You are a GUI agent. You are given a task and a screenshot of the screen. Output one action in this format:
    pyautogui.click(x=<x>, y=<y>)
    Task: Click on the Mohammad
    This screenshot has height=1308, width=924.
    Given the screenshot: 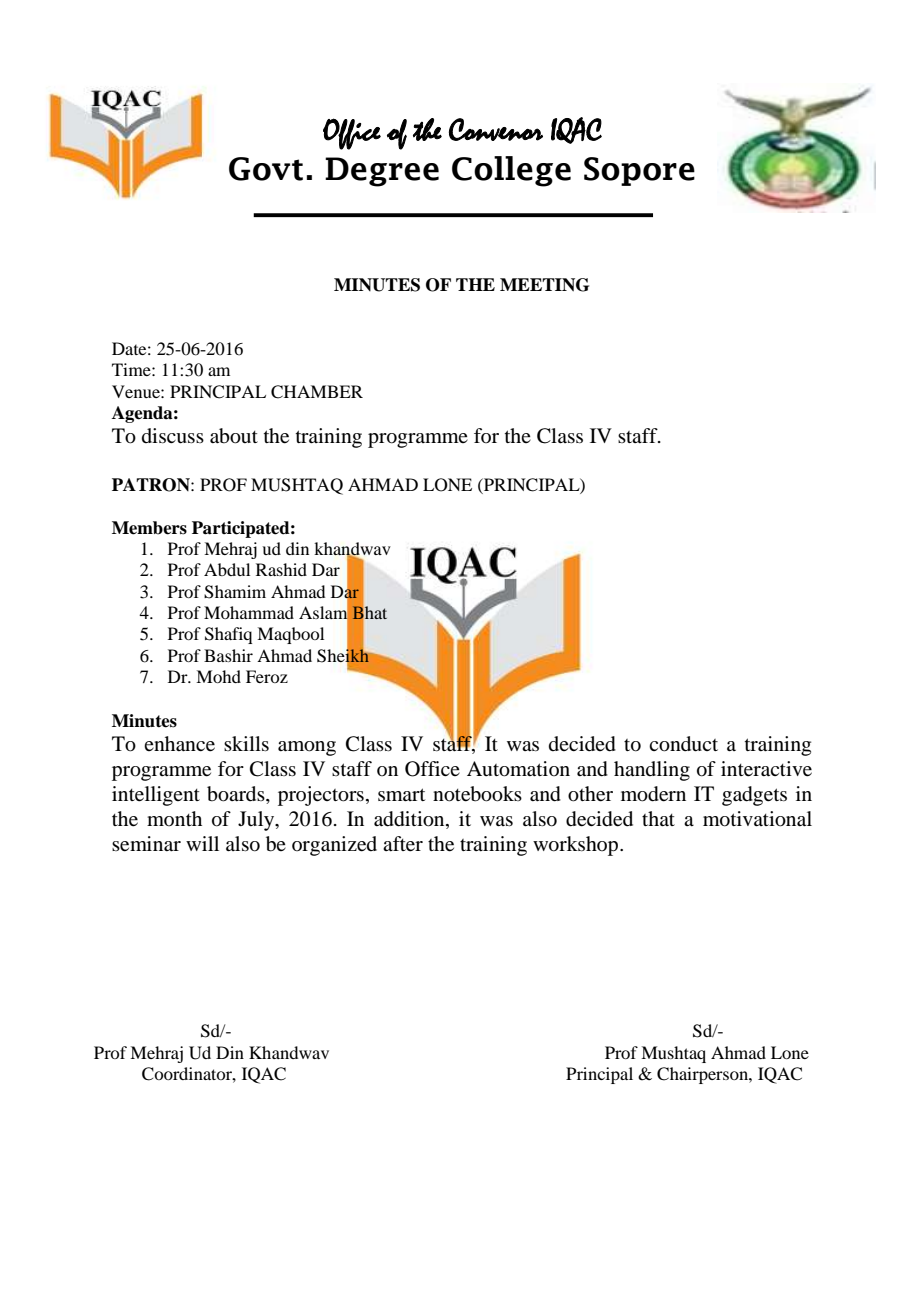 What is the action you would take?
    pyautogui.click(x=249, y=612)
